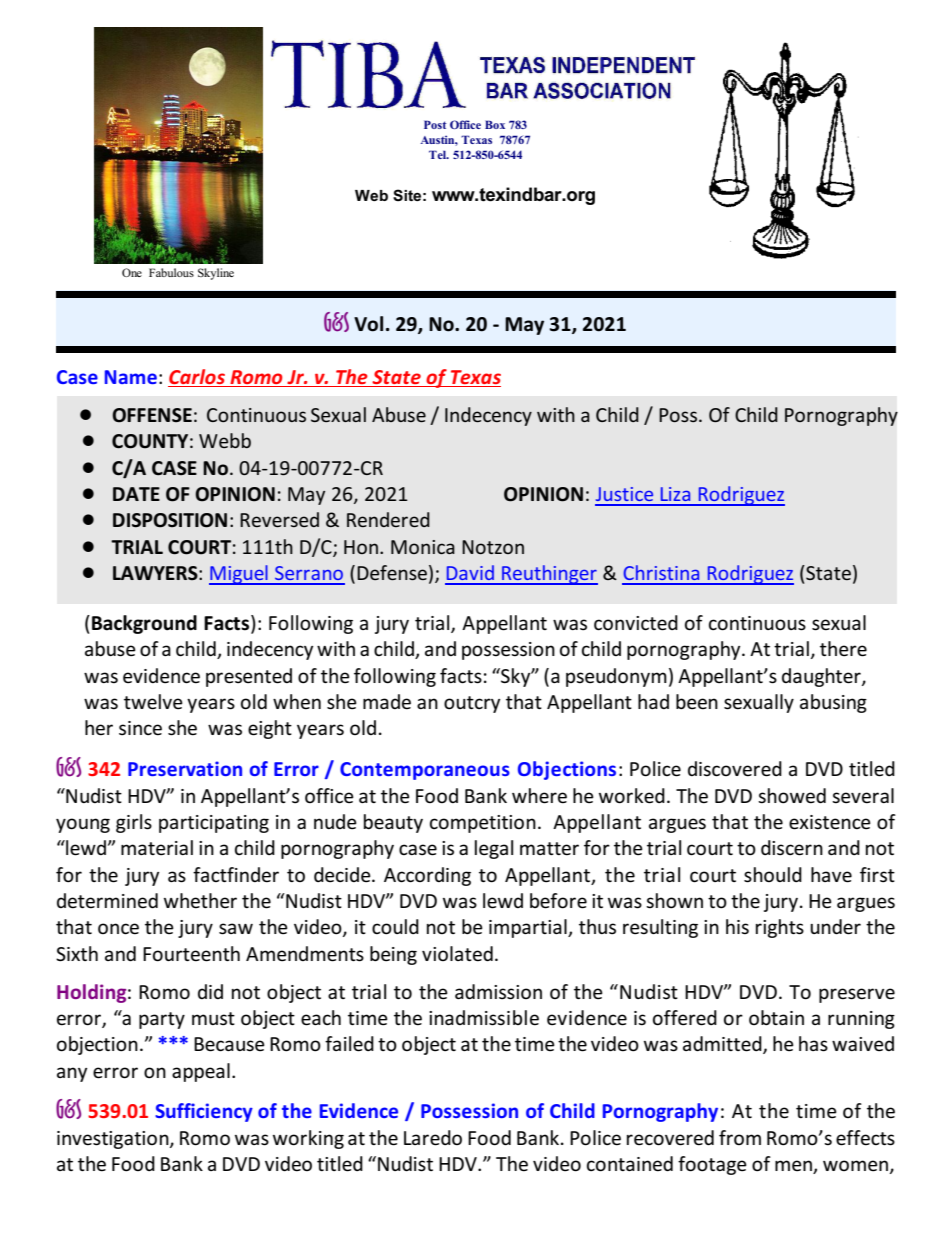 The image size is (952, 1233). What do you see at coordinates (435, 124) in the page?
I see `Post` at bounding box center [435, 124].
